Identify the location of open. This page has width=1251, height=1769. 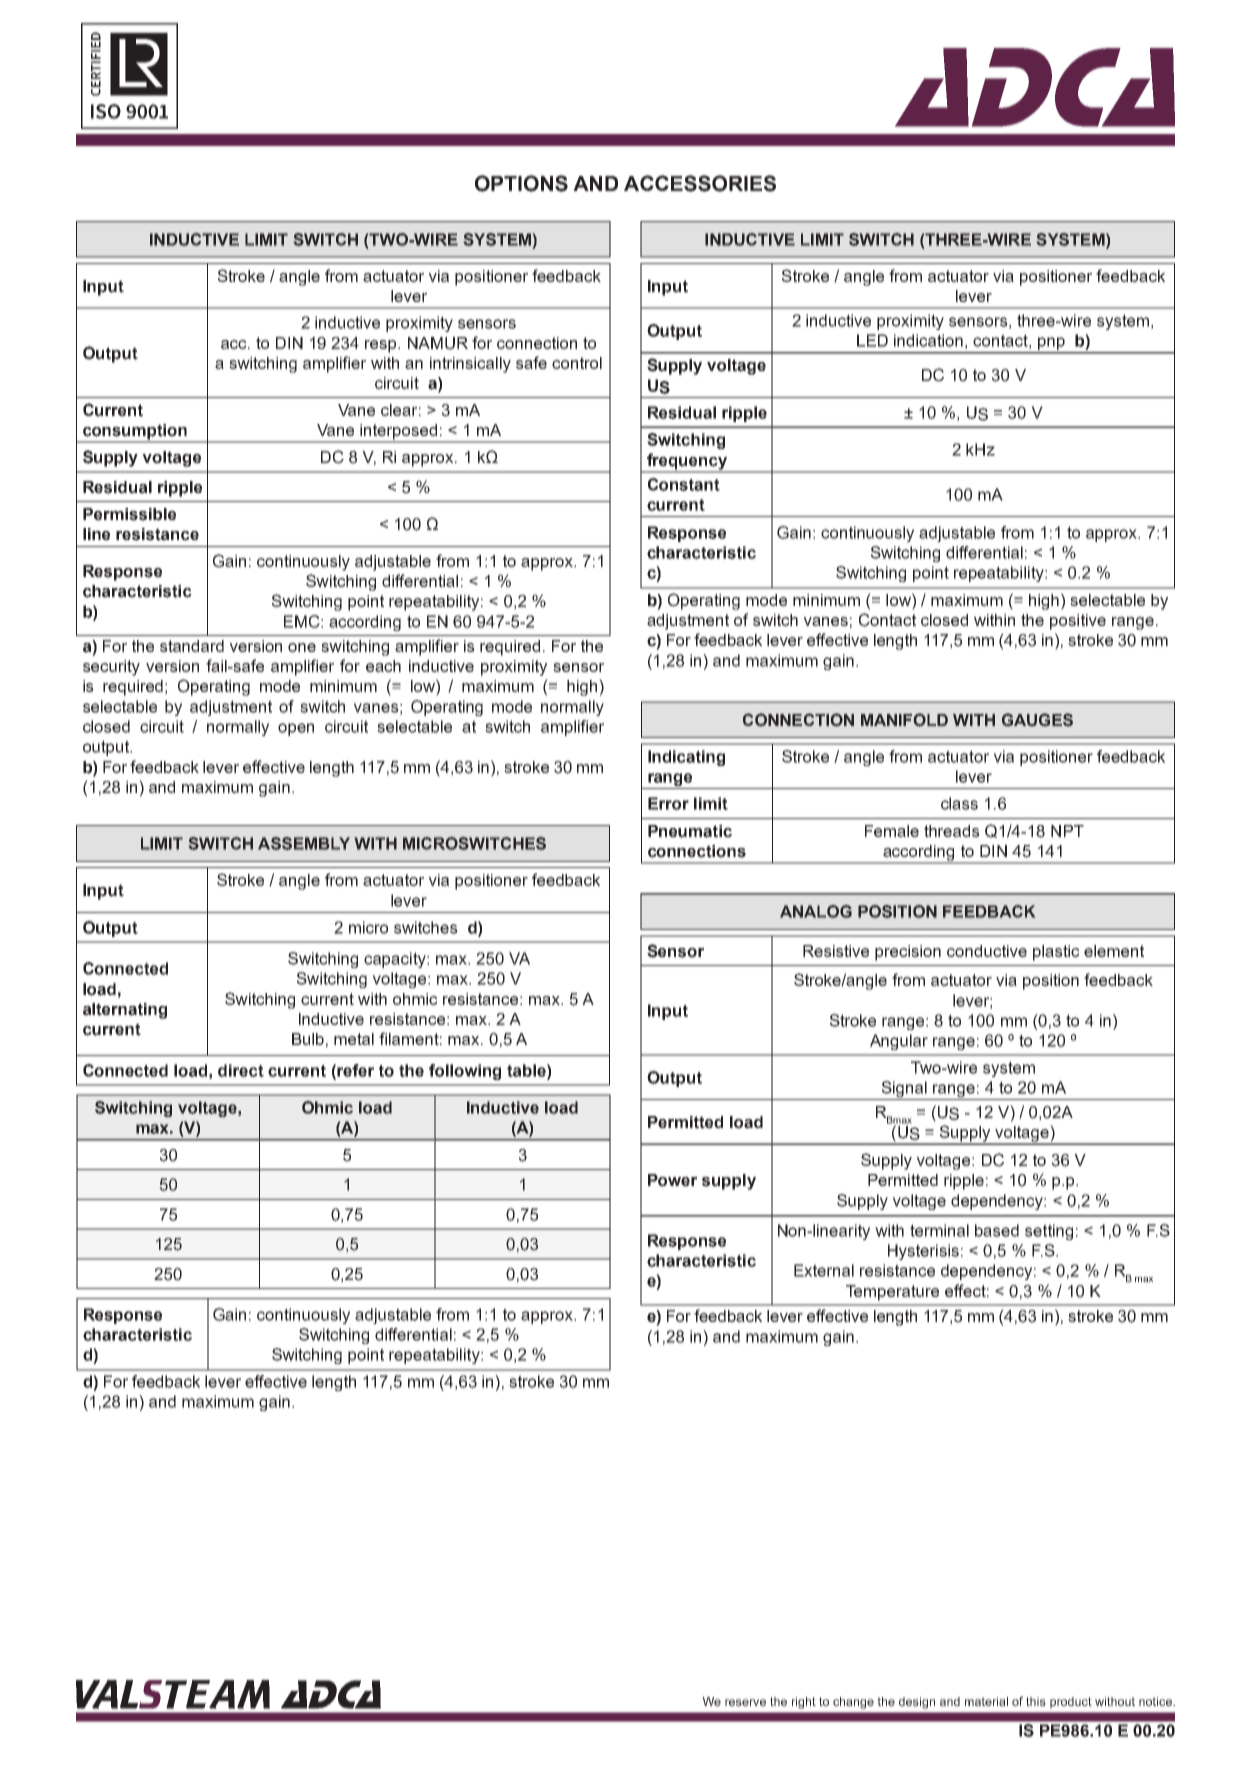
(296, 729).
